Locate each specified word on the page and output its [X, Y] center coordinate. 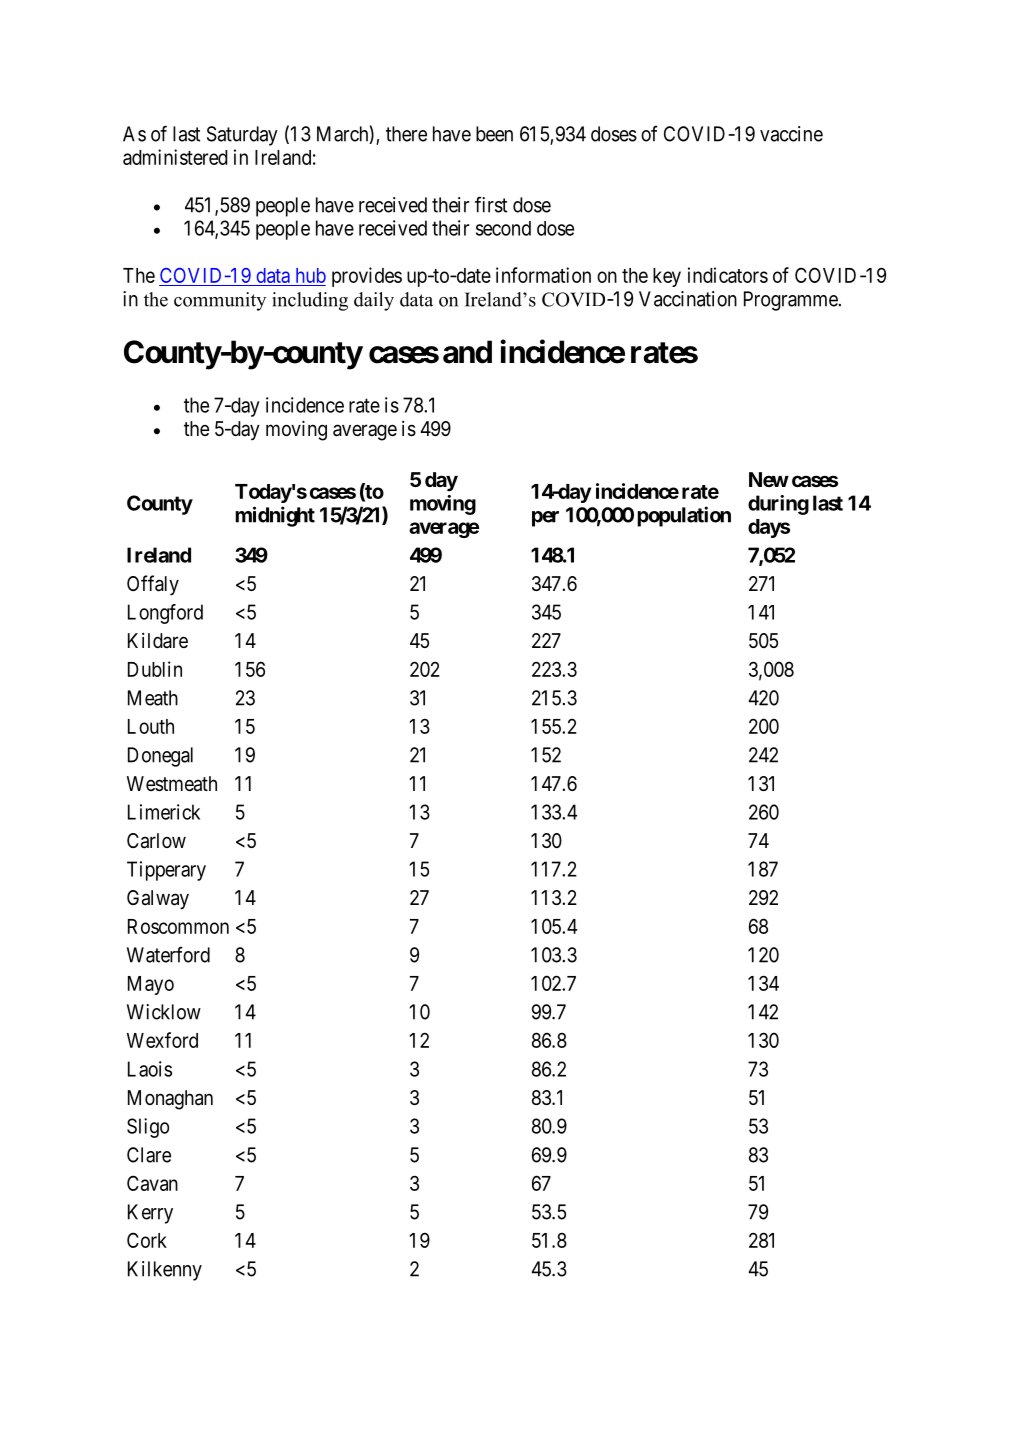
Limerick [164, 812]
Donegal [160, 757]
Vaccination [688, 299]
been [494, 134]
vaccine [791, 134]
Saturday [242, 136]
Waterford [168, 954]
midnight [275, 516]
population [684, 516]
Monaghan [170, 1100]
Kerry [150, 1214]
